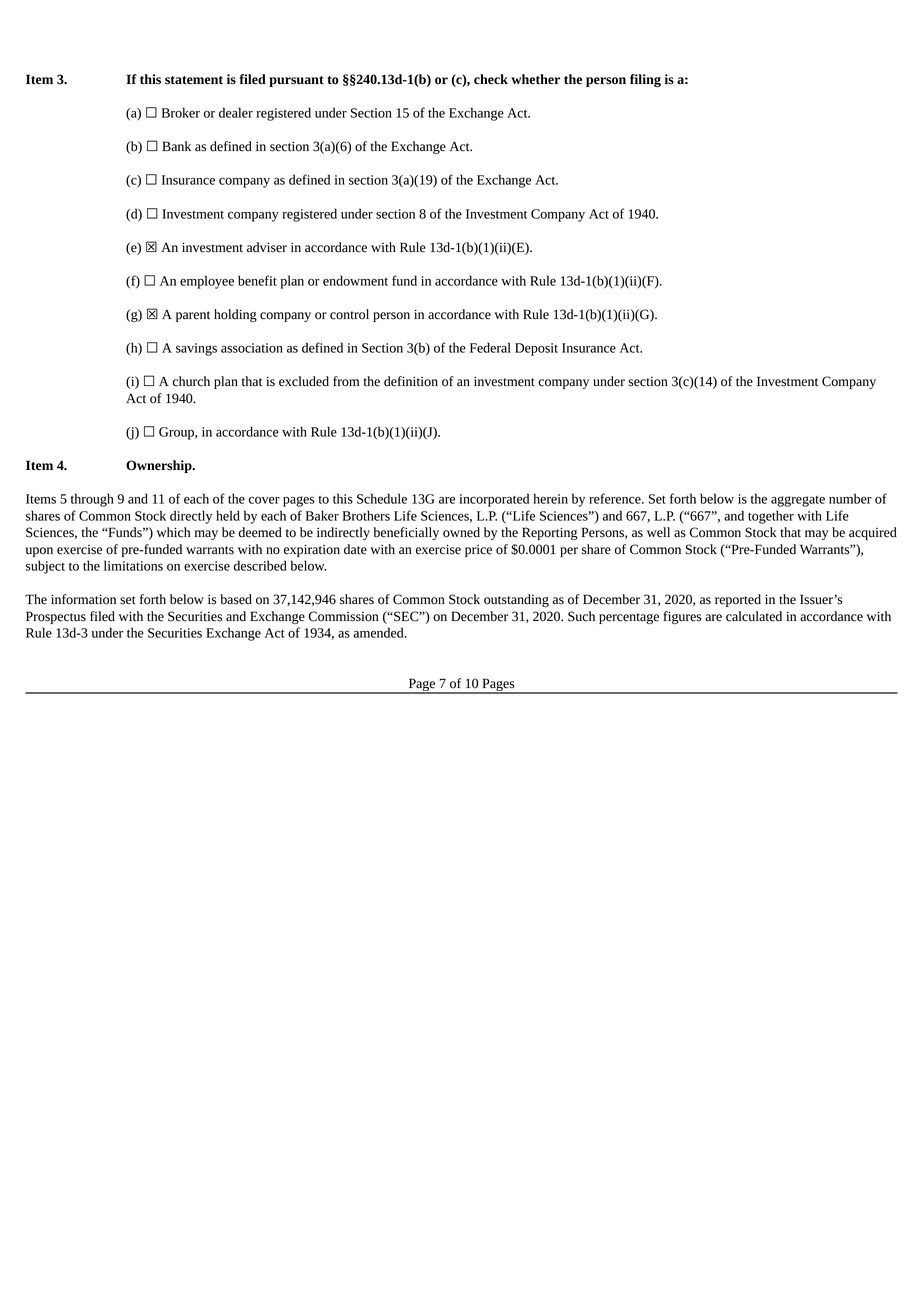 Image resolution: width=924 pixels, height=1308 pixels. Describe the element at coordinates (181, 112) in the document. I see `Broker` at that location.
